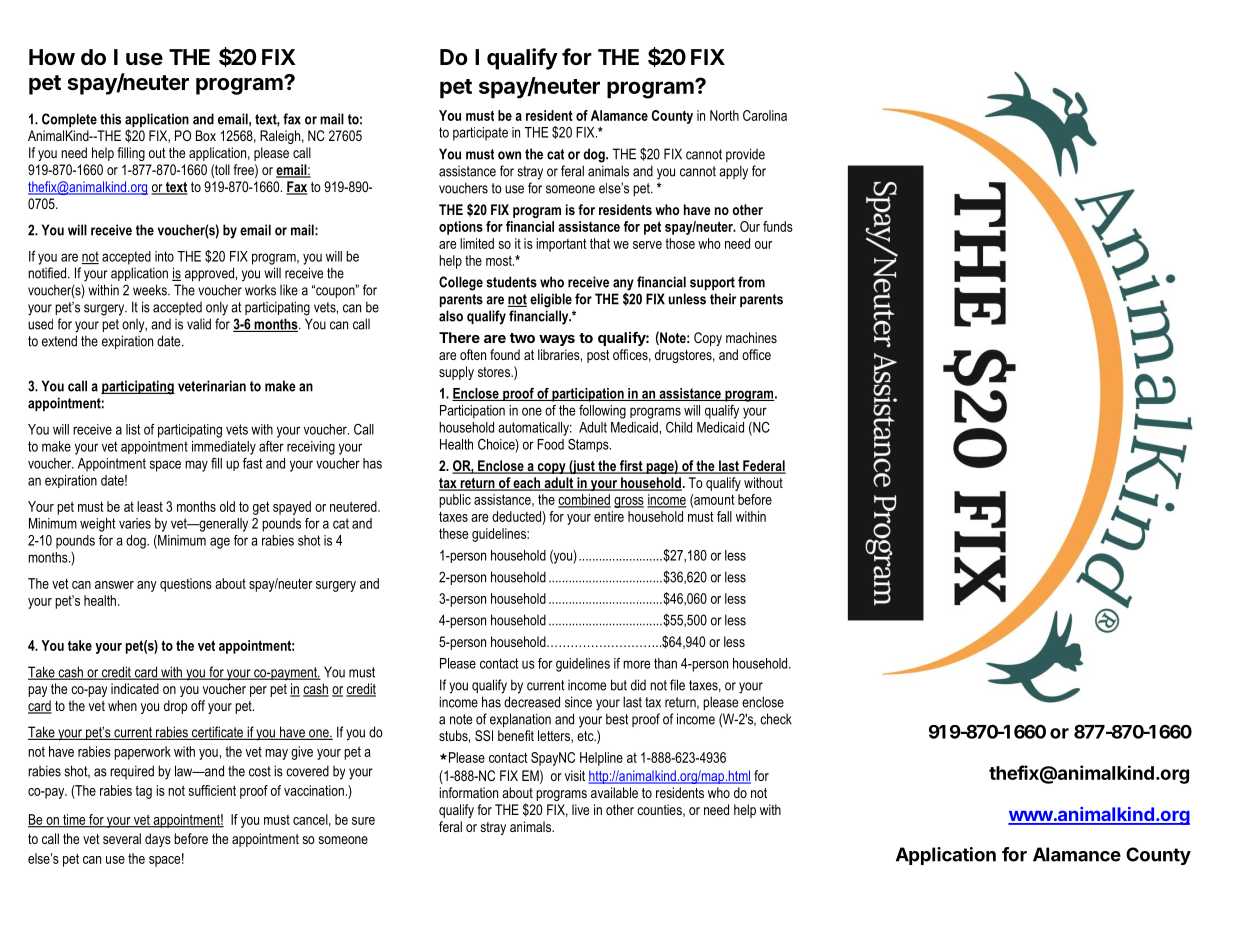 The image size is (1233, 952). I want to click on Child, so click(679, 427).
